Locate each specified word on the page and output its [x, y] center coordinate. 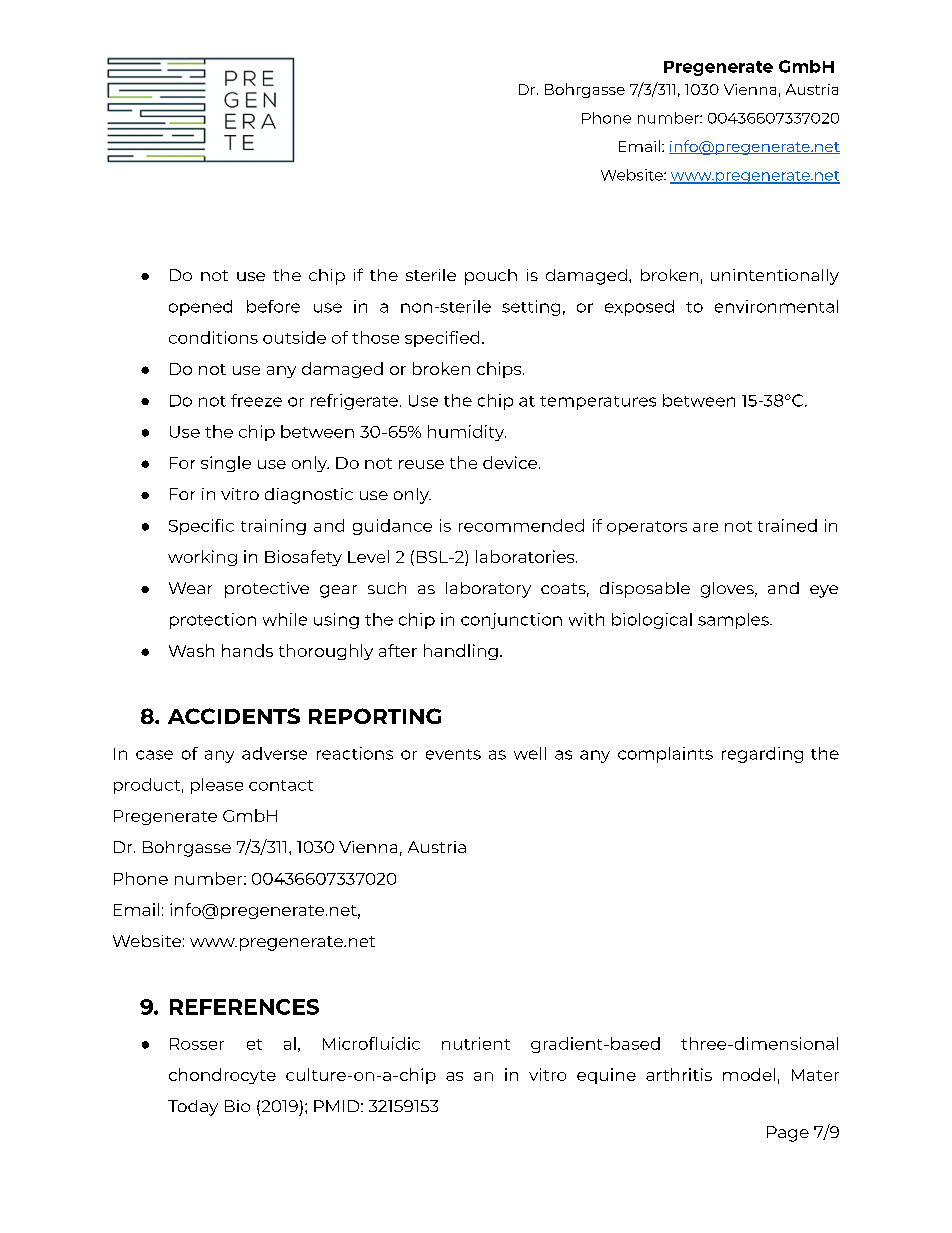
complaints [665, 755]
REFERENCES [244, 1007]
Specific [201, 527]
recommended [521, 525]
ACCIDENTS [234, 716]
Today [193, 1108]
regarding [762, 755]
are [705, 527]
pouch [491, 277]
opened [200, 308]
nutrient [476, 1043]
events [453, 754]
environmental [776, 306]
